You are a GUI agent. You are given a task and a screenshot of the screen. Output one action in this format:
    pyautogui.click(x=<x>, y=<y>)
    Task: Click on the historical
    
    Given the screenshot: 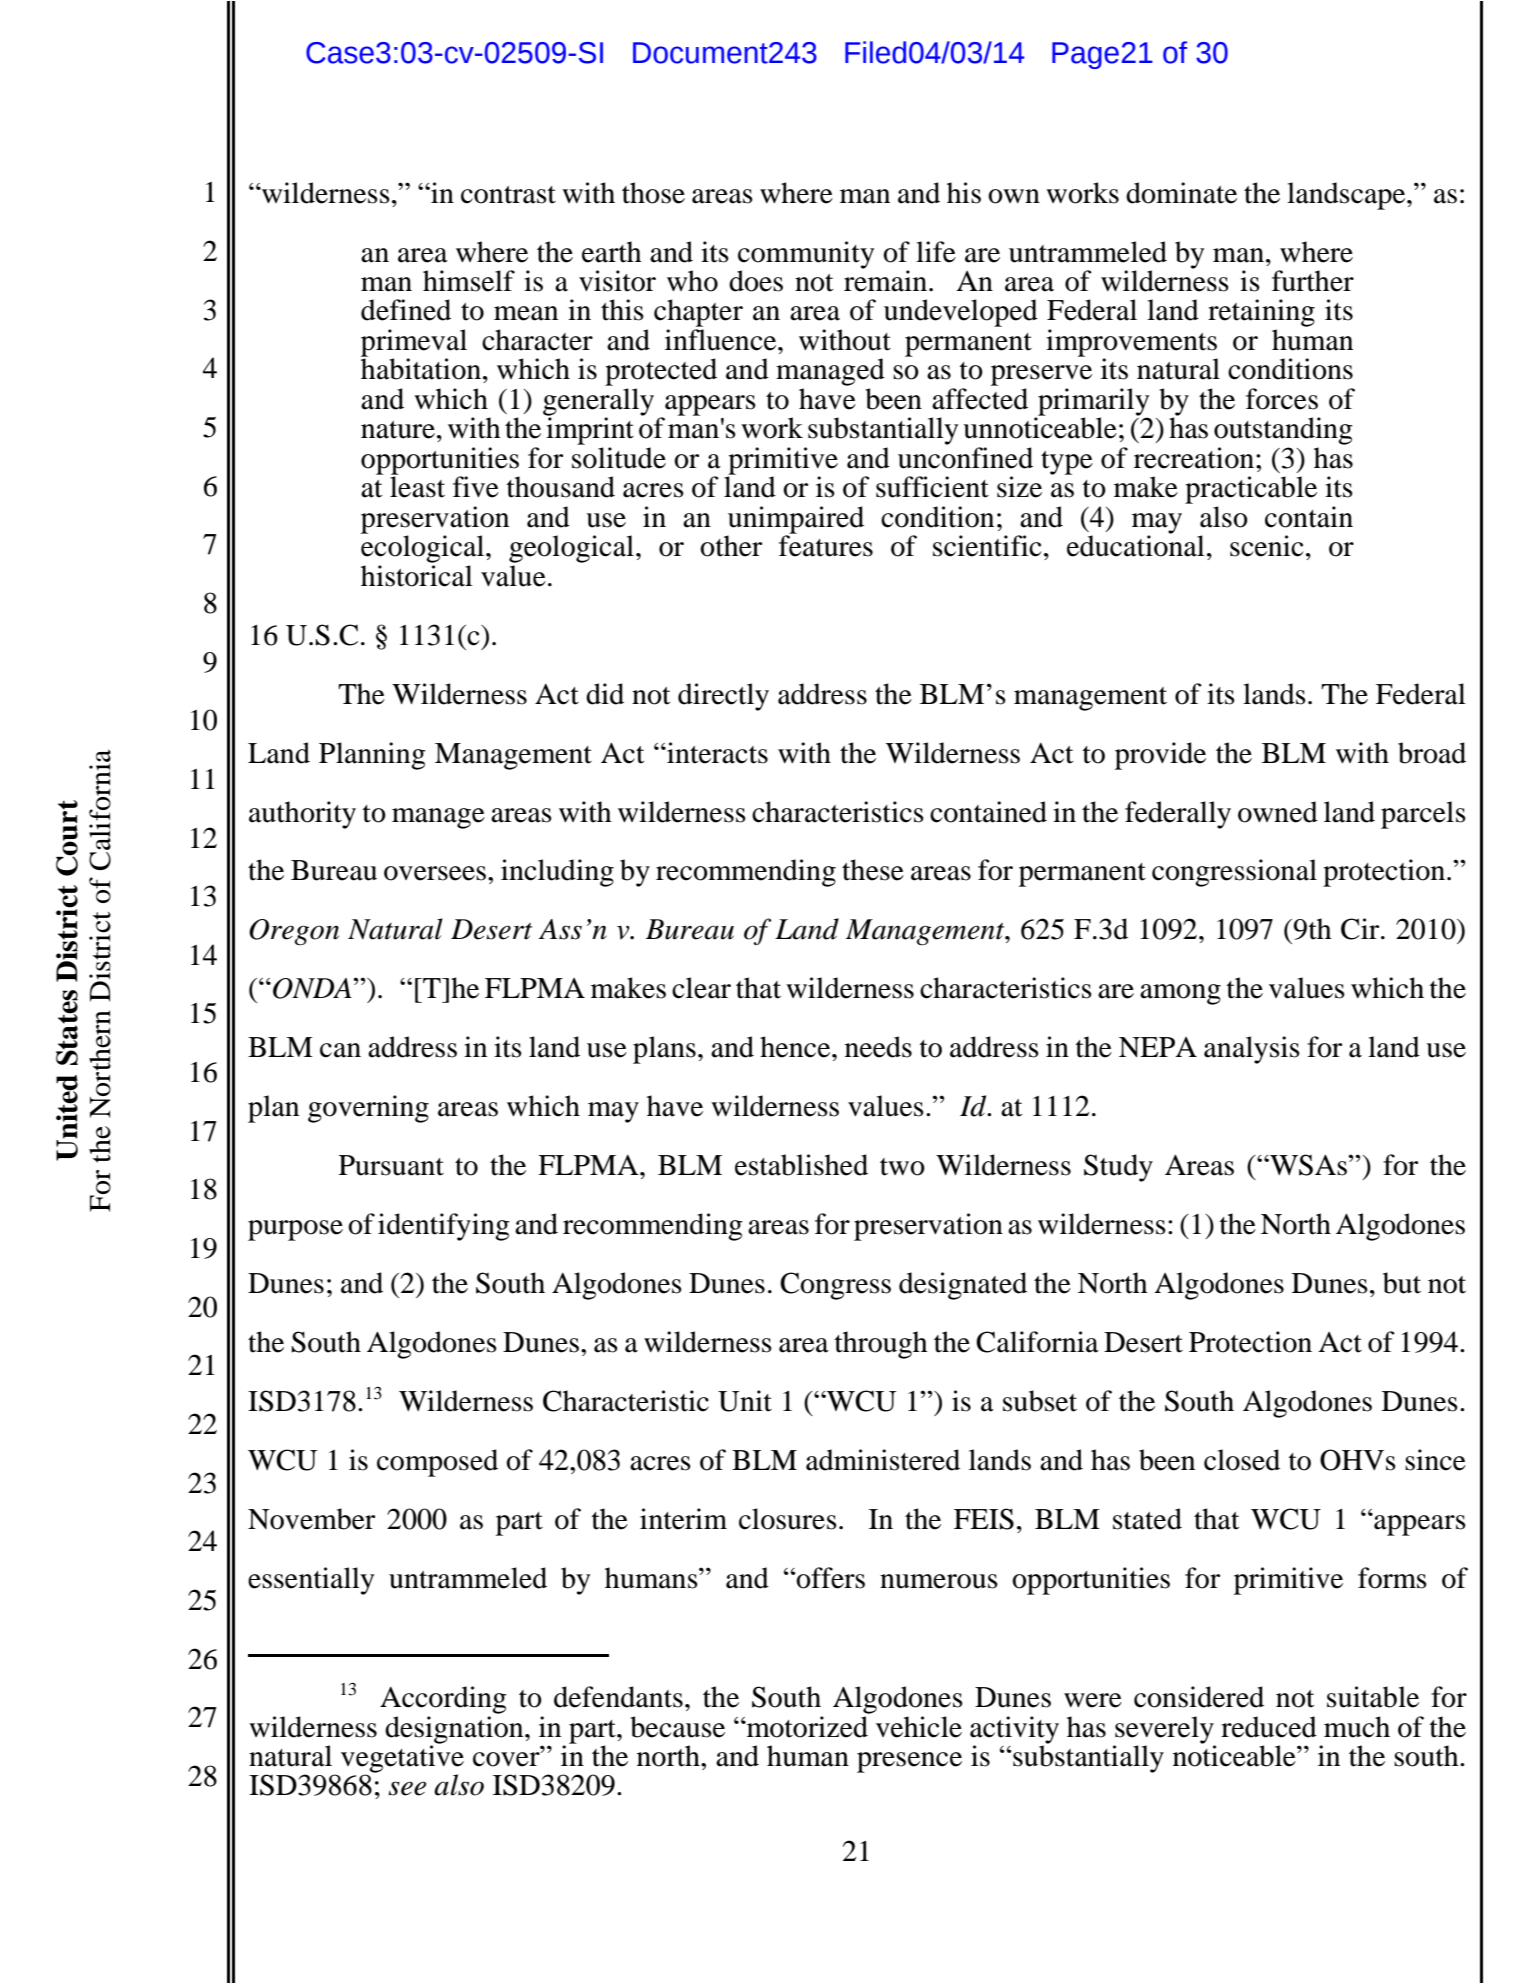 What is the action you would take?
    pyautogui.click(x=417, y=576)
